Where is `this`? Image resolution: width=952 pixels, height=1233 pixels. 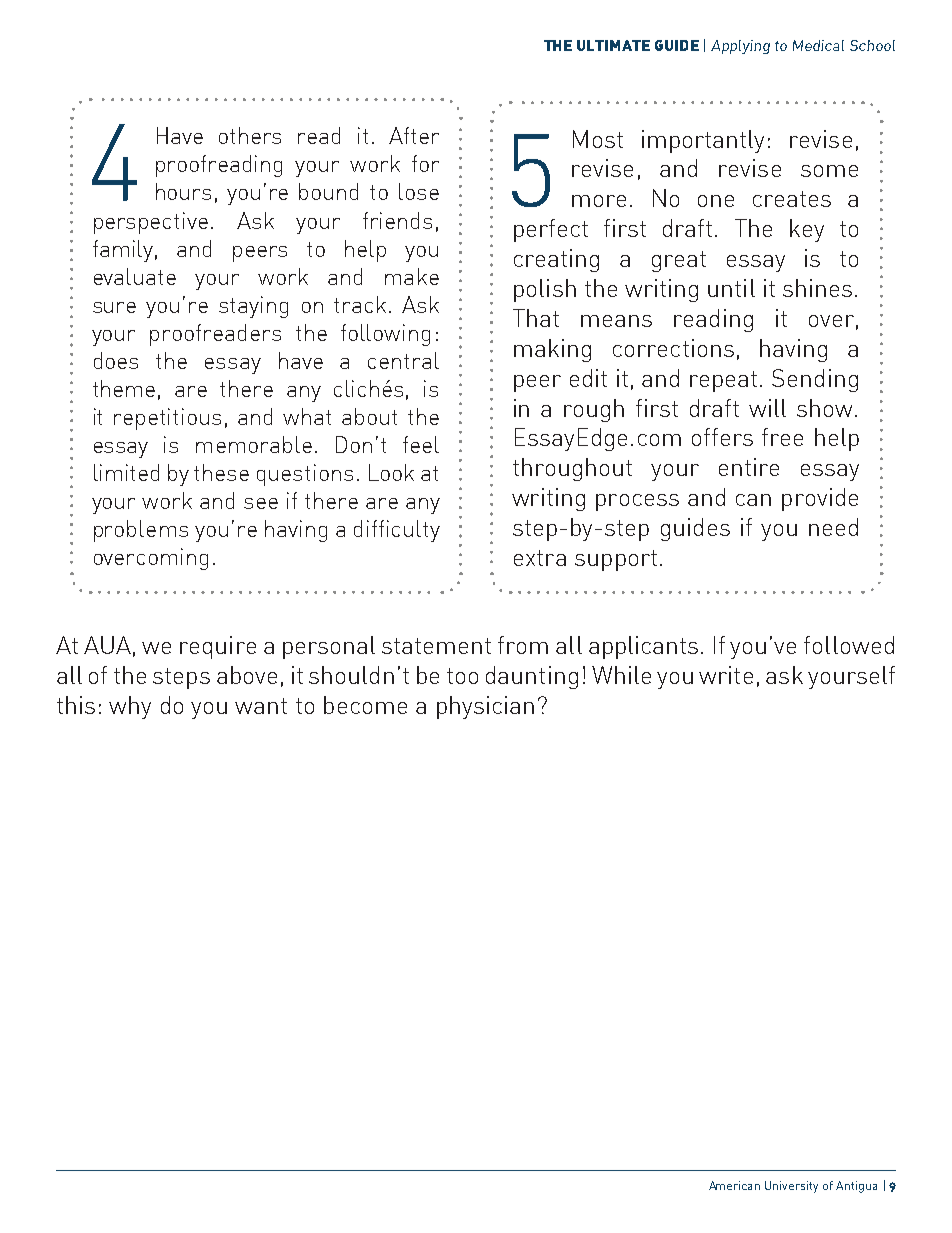
this is located at coordinates (76, 705).
